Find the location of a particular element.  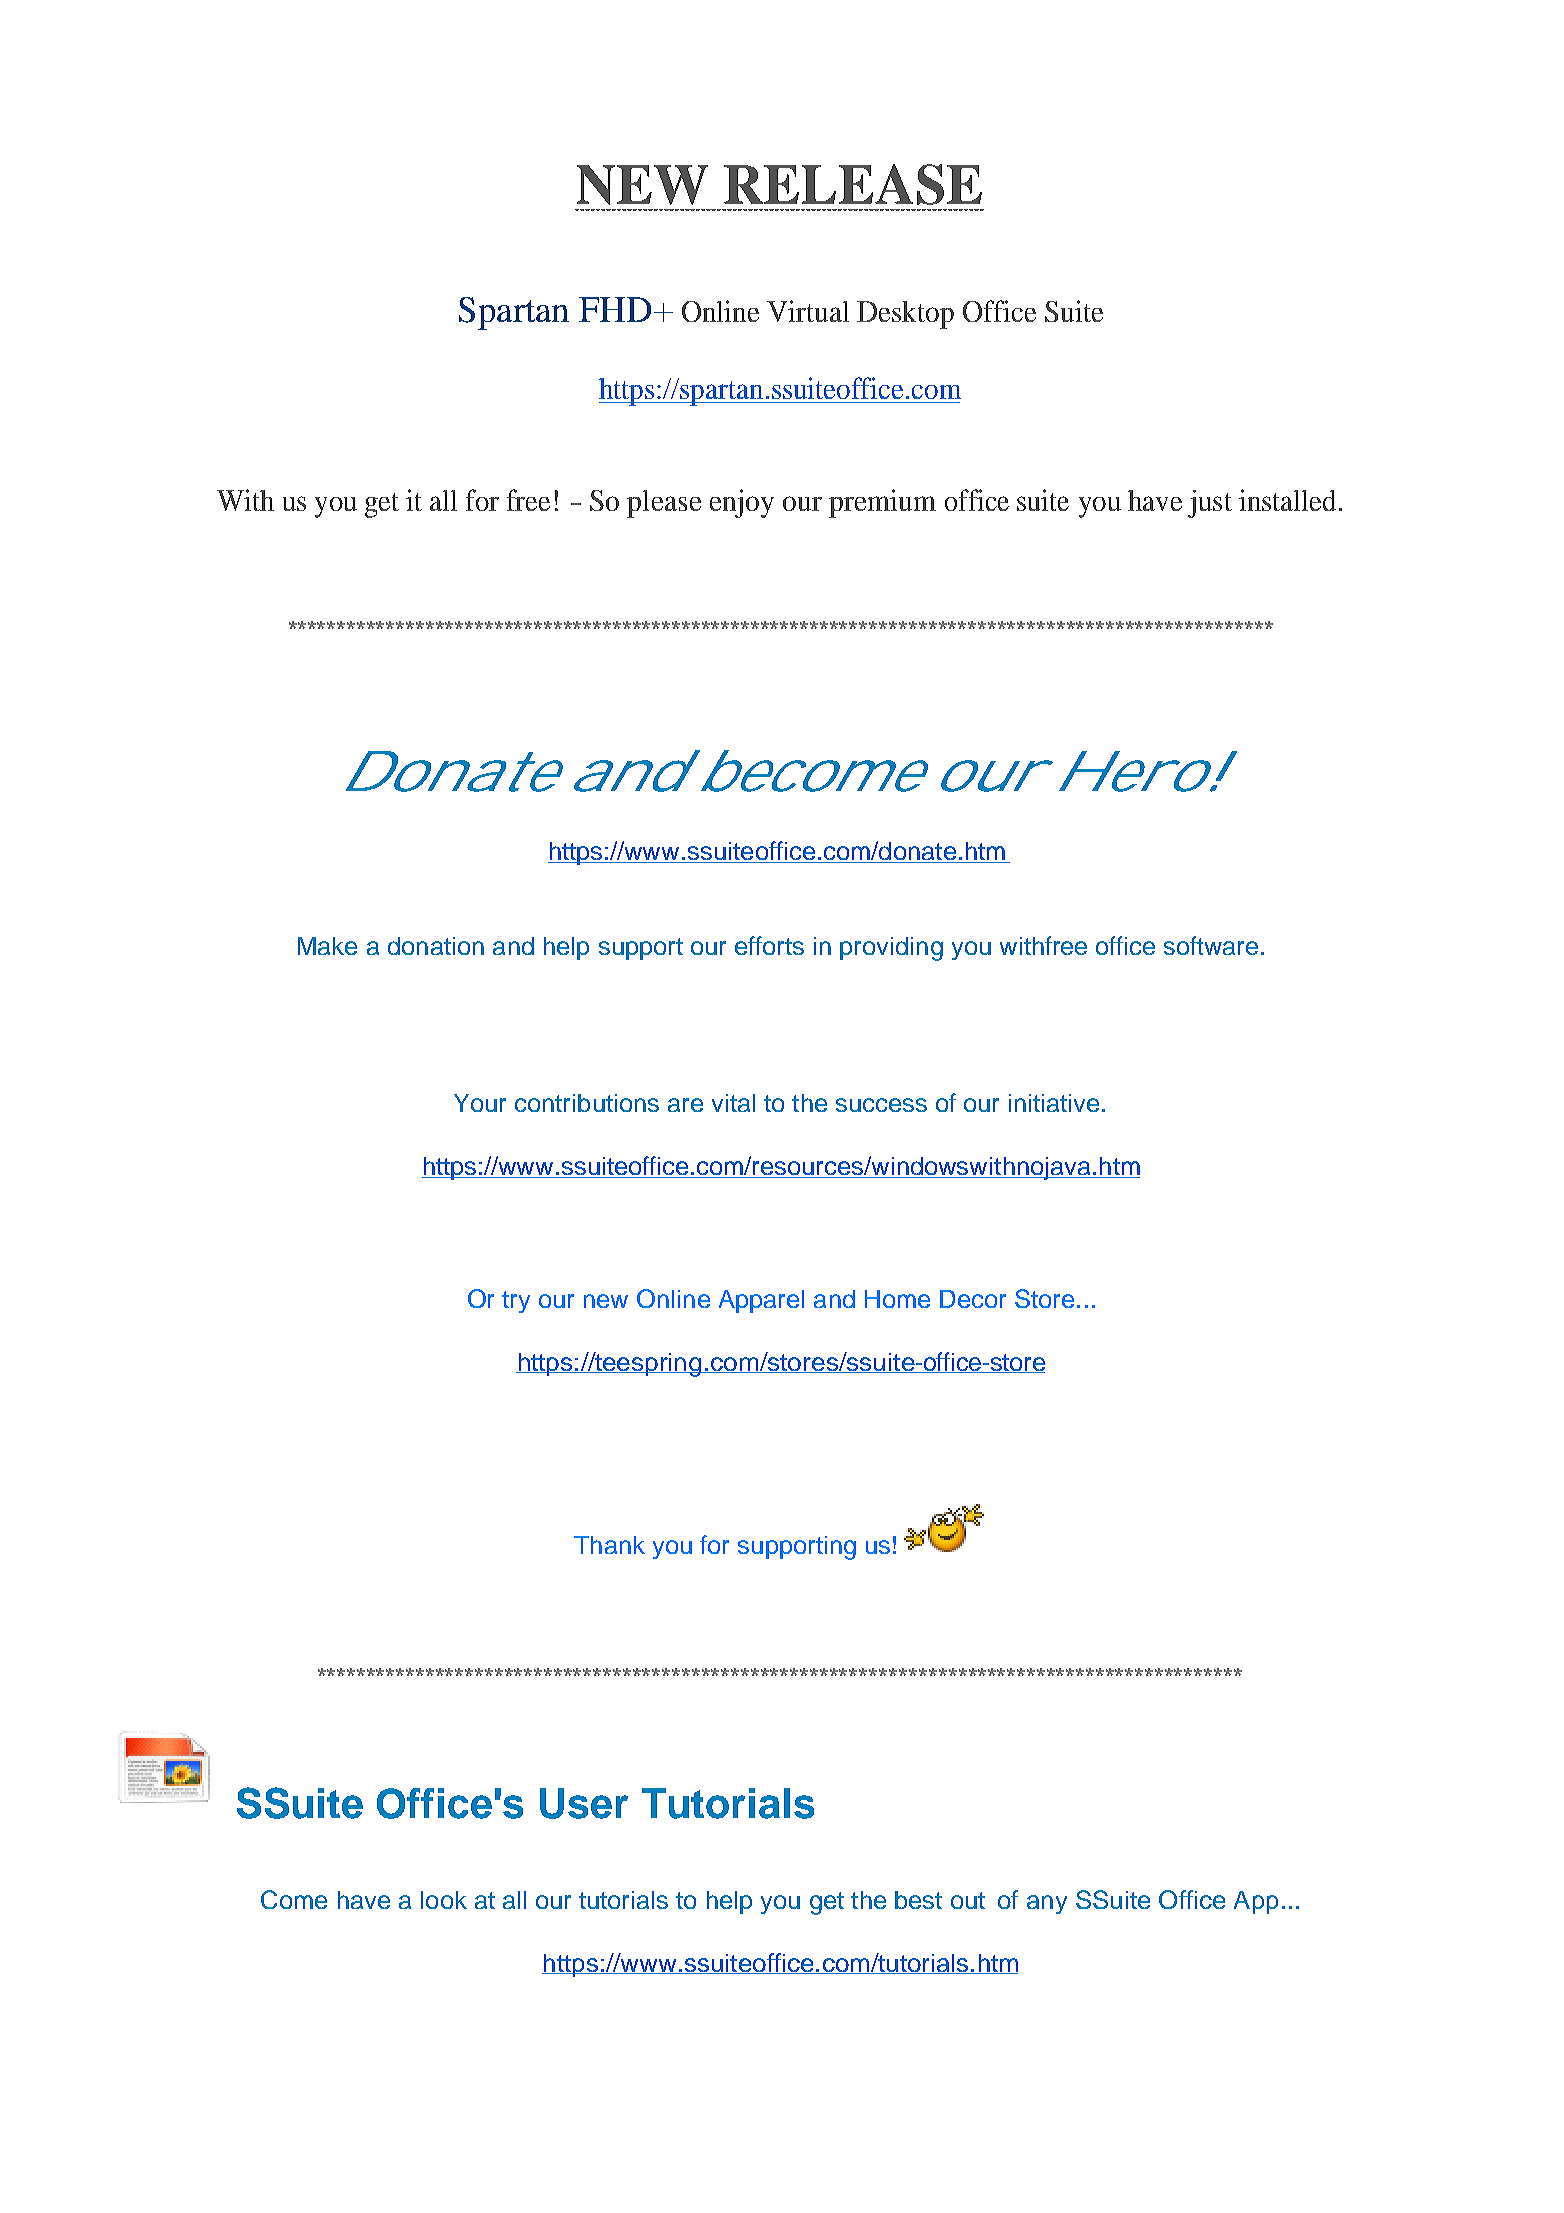

vital is located at coordinates (733, 1103).
